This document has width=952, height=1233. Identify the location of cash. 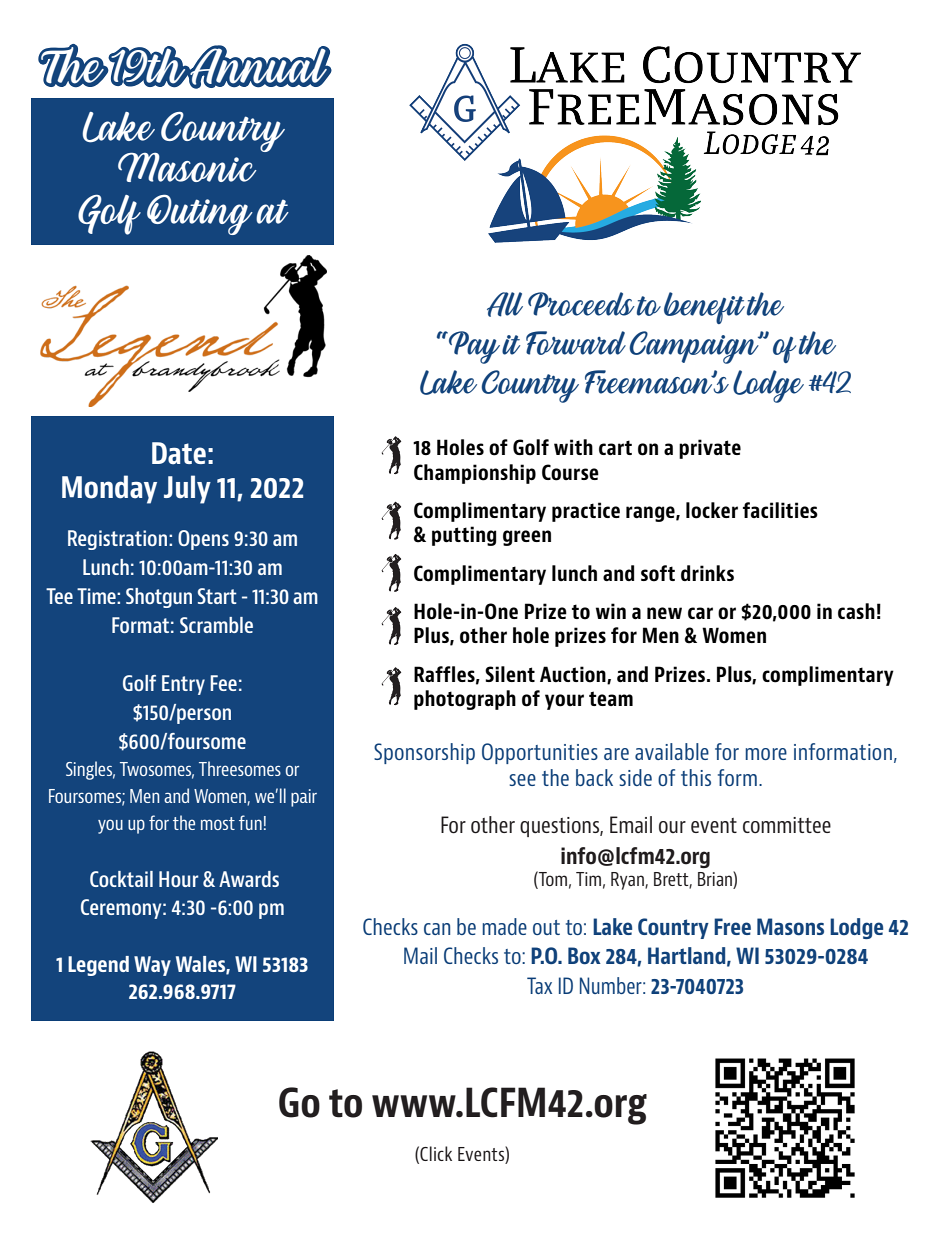
(856, 611).
